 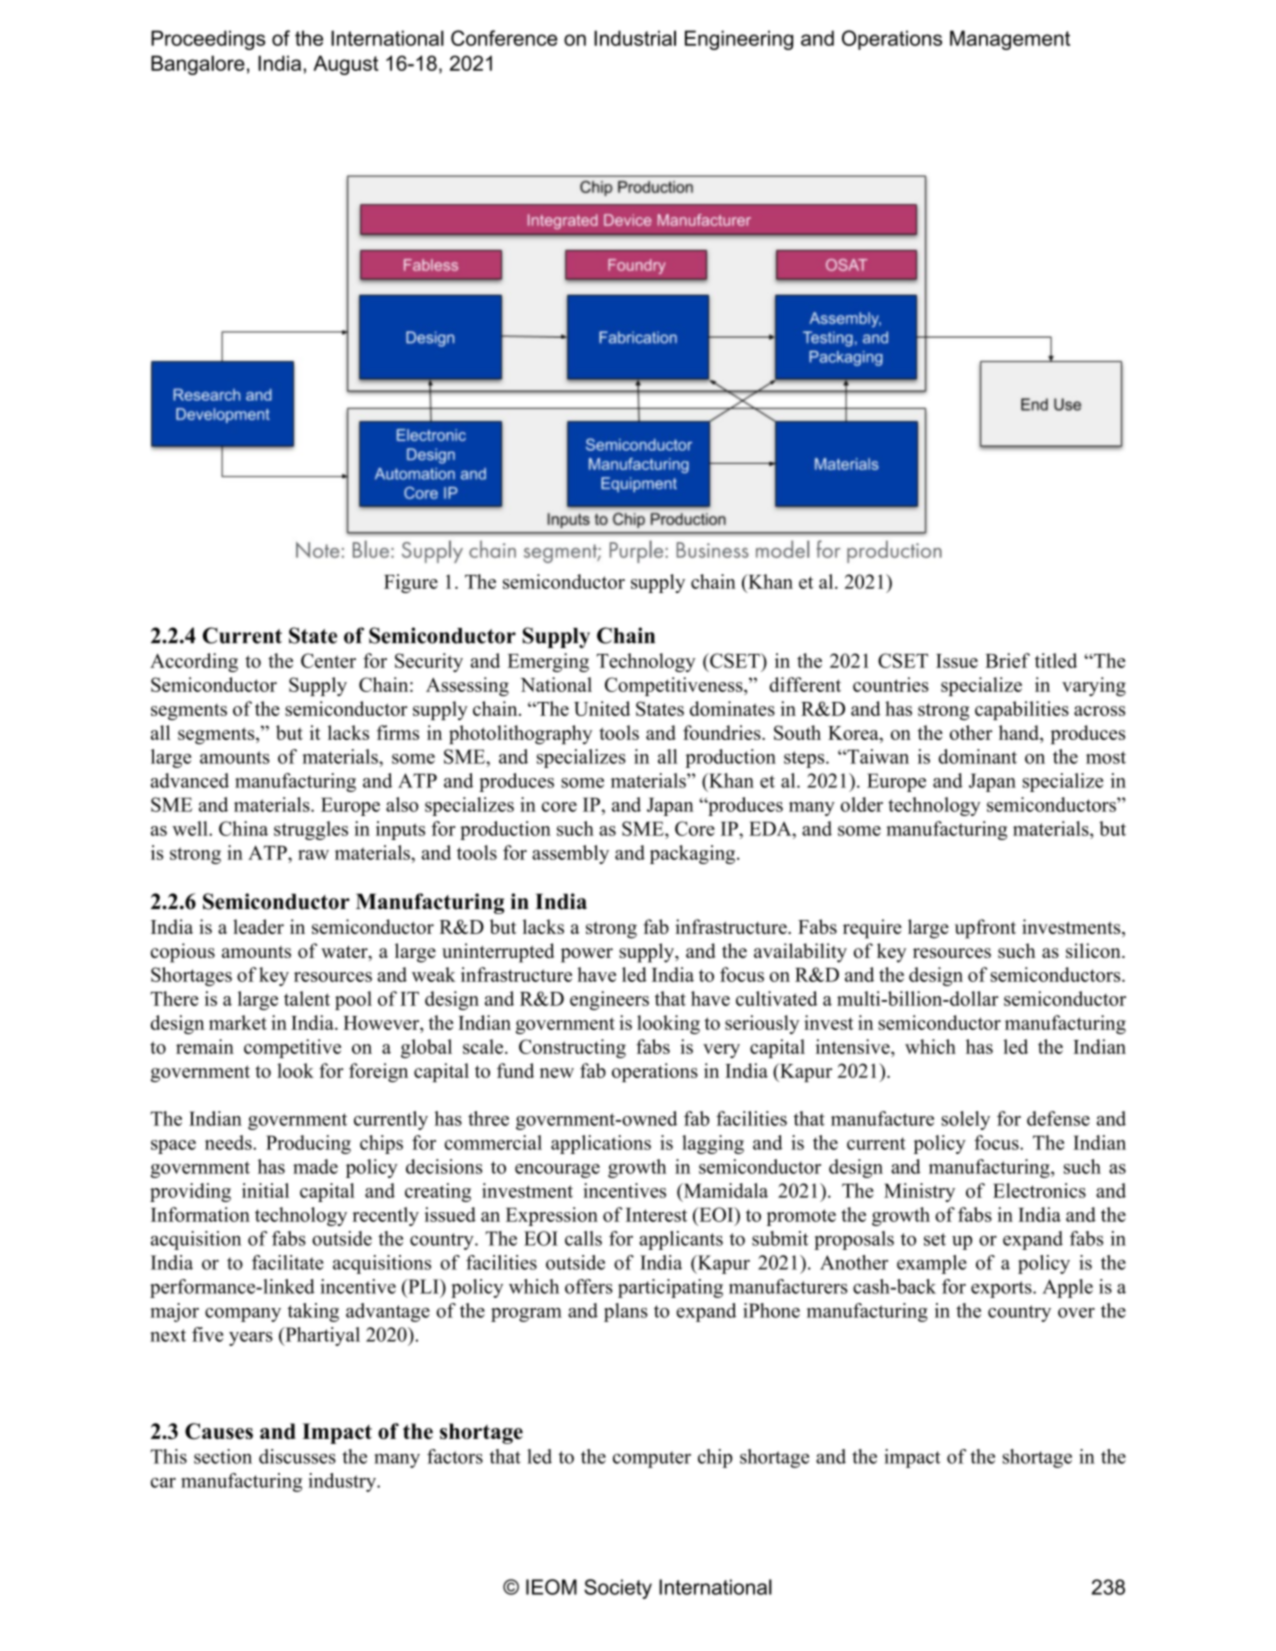 What do you see at coordinates (618, 1589) in the screenshot?
I see `Society` at bounding box center [618, 1589].
